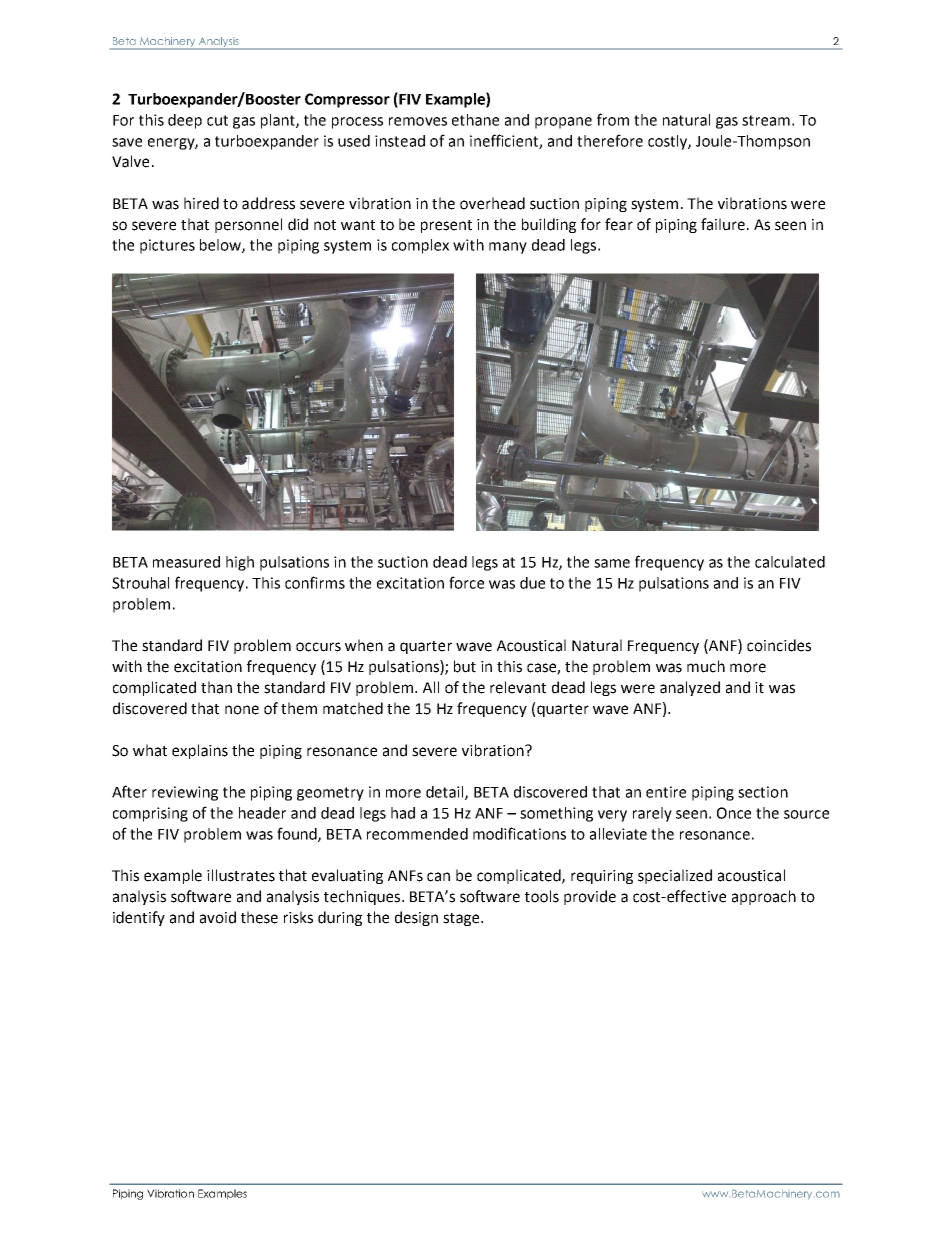 Image resolution: width=952 pixels, height=1233 pixels. Describe the element at coordinates (724, 224) in the document. I see `failure` at that location.
